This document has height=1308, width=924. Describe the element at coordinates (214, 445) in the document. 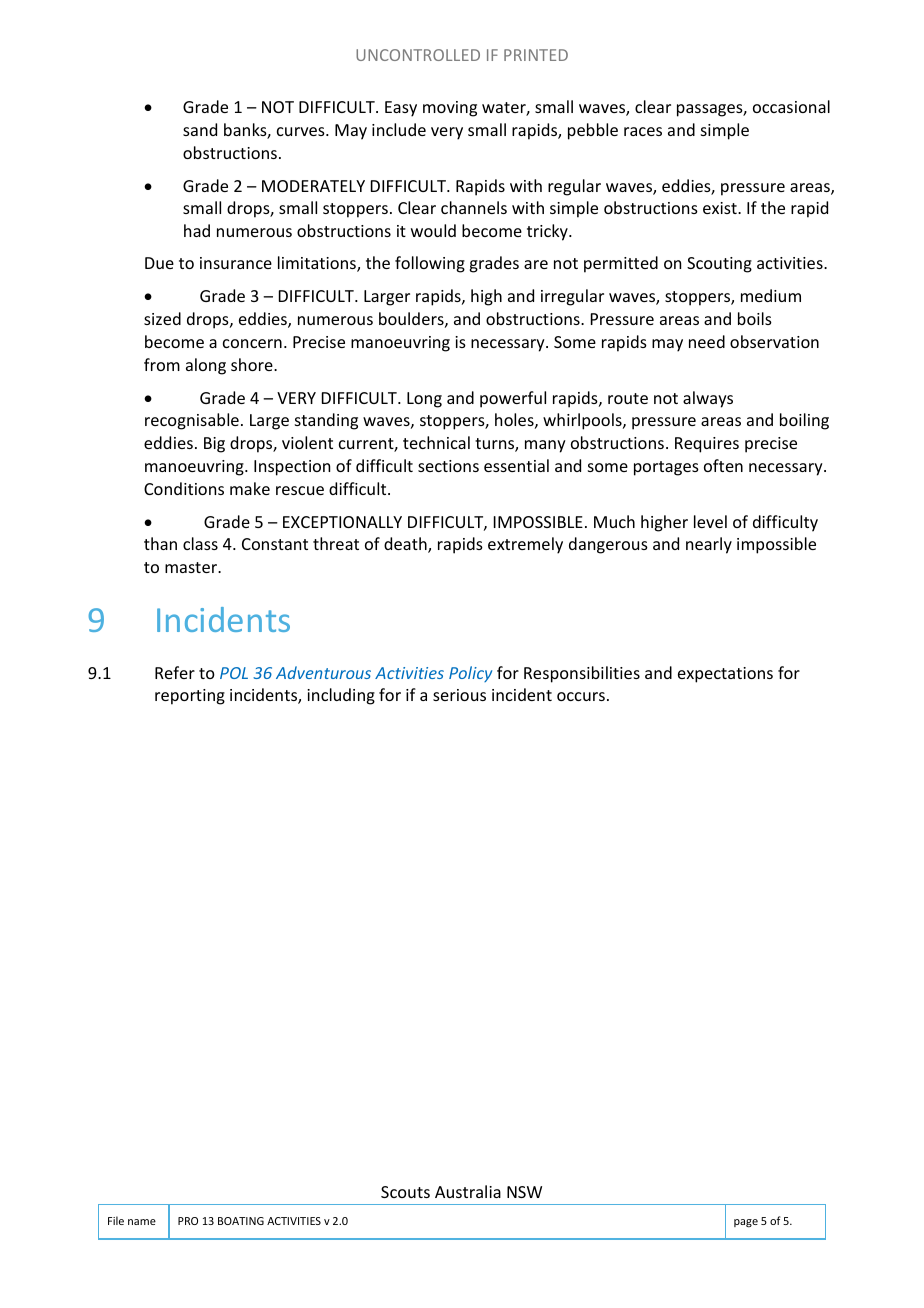

I see `Big` at that location.
